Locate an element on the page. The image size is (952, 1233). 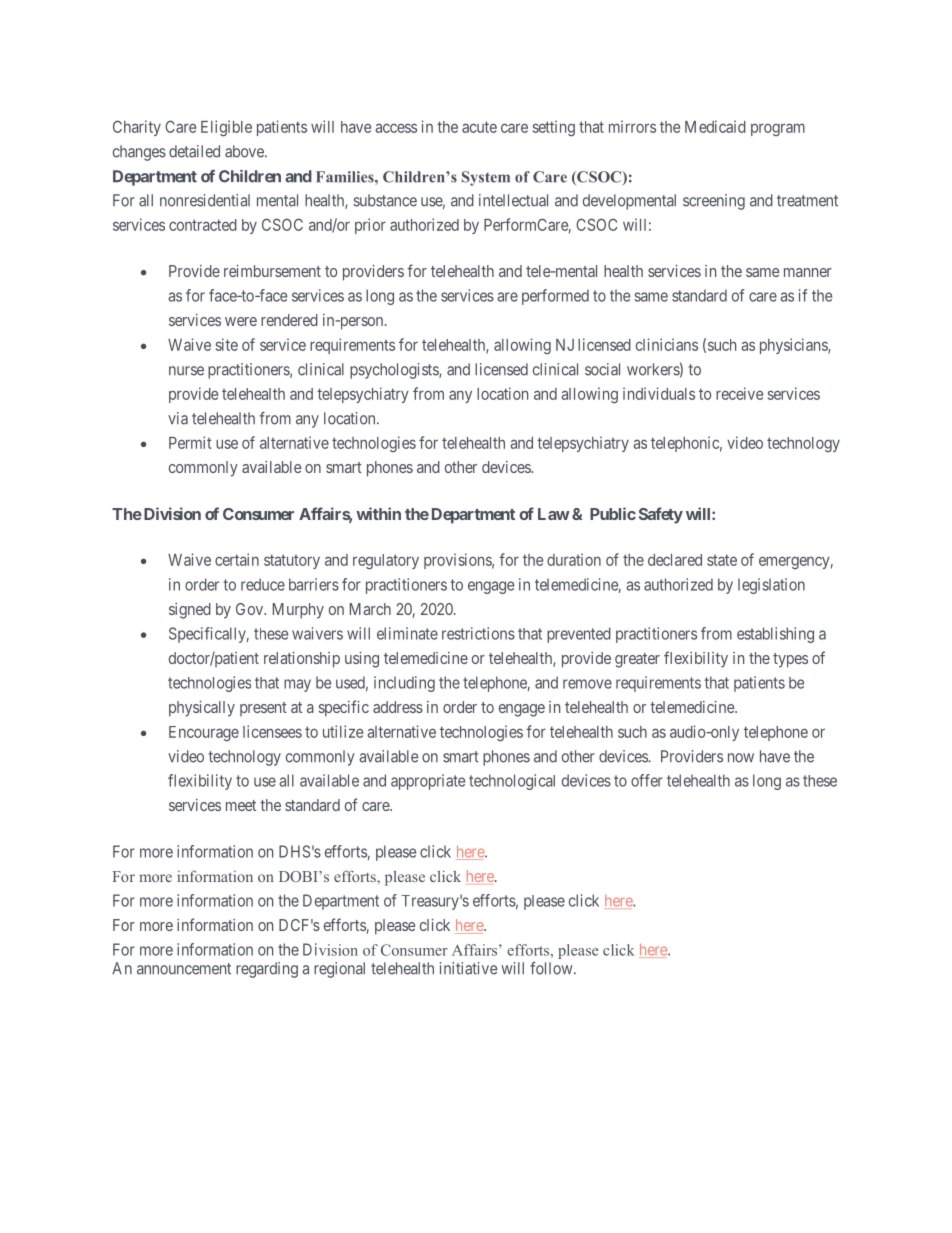
psychologists is located at coordinates (395, 371).
